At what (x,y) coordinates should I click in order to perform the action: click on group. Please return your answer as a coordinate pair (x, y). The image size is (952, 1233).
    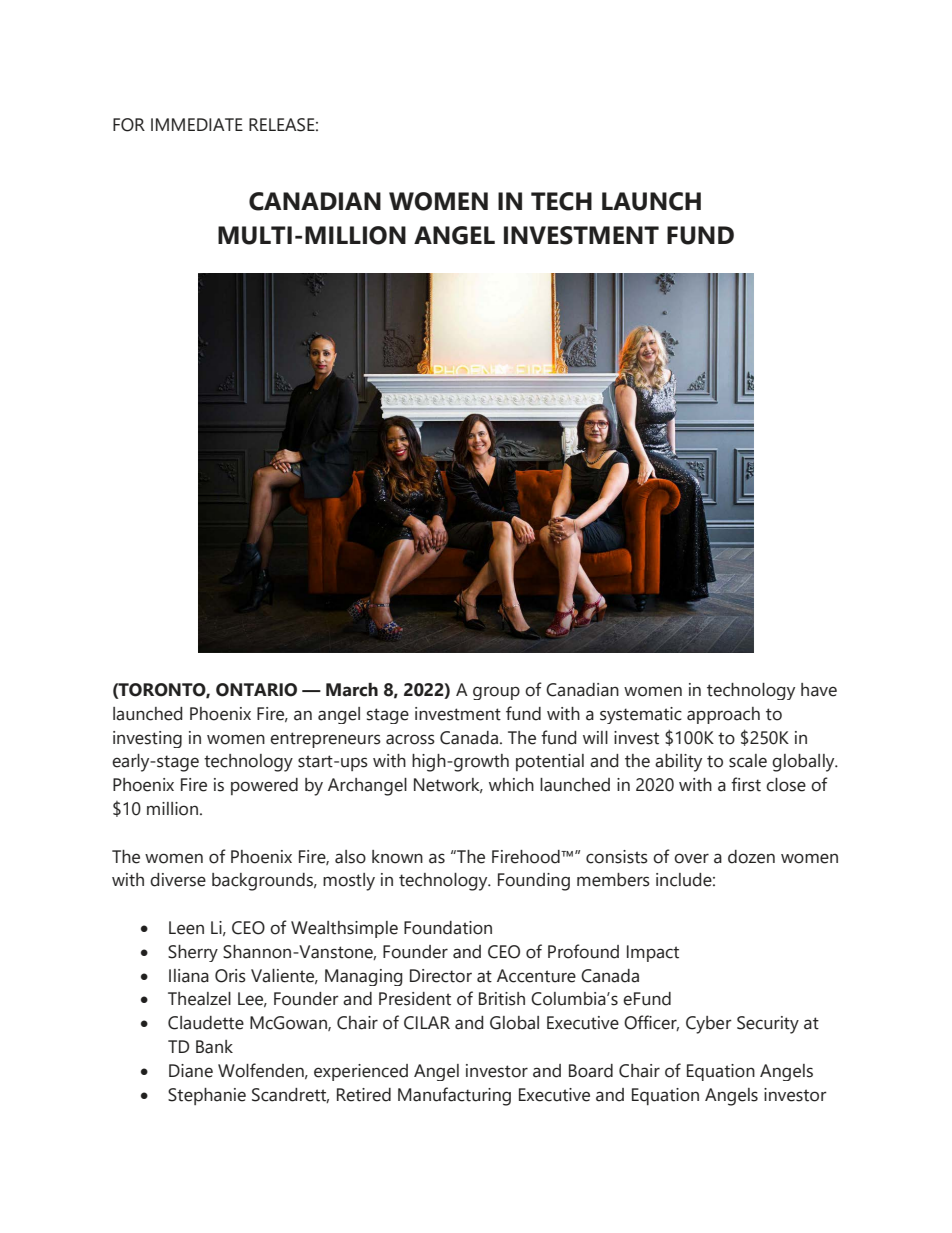
    Looking at the image, I should click on (496, 693).
